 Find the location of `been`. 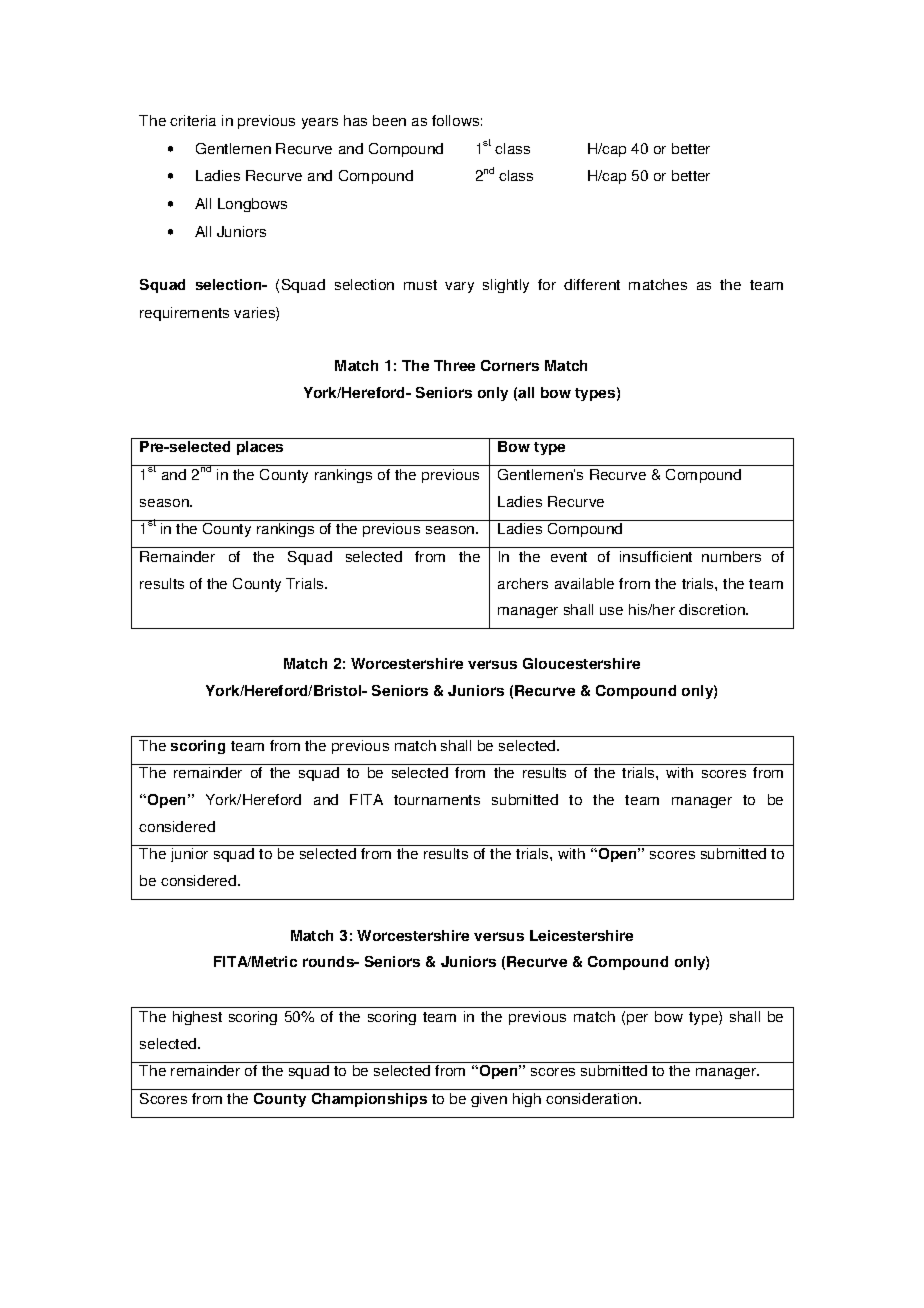

been is located at coordinates (389, 120).
